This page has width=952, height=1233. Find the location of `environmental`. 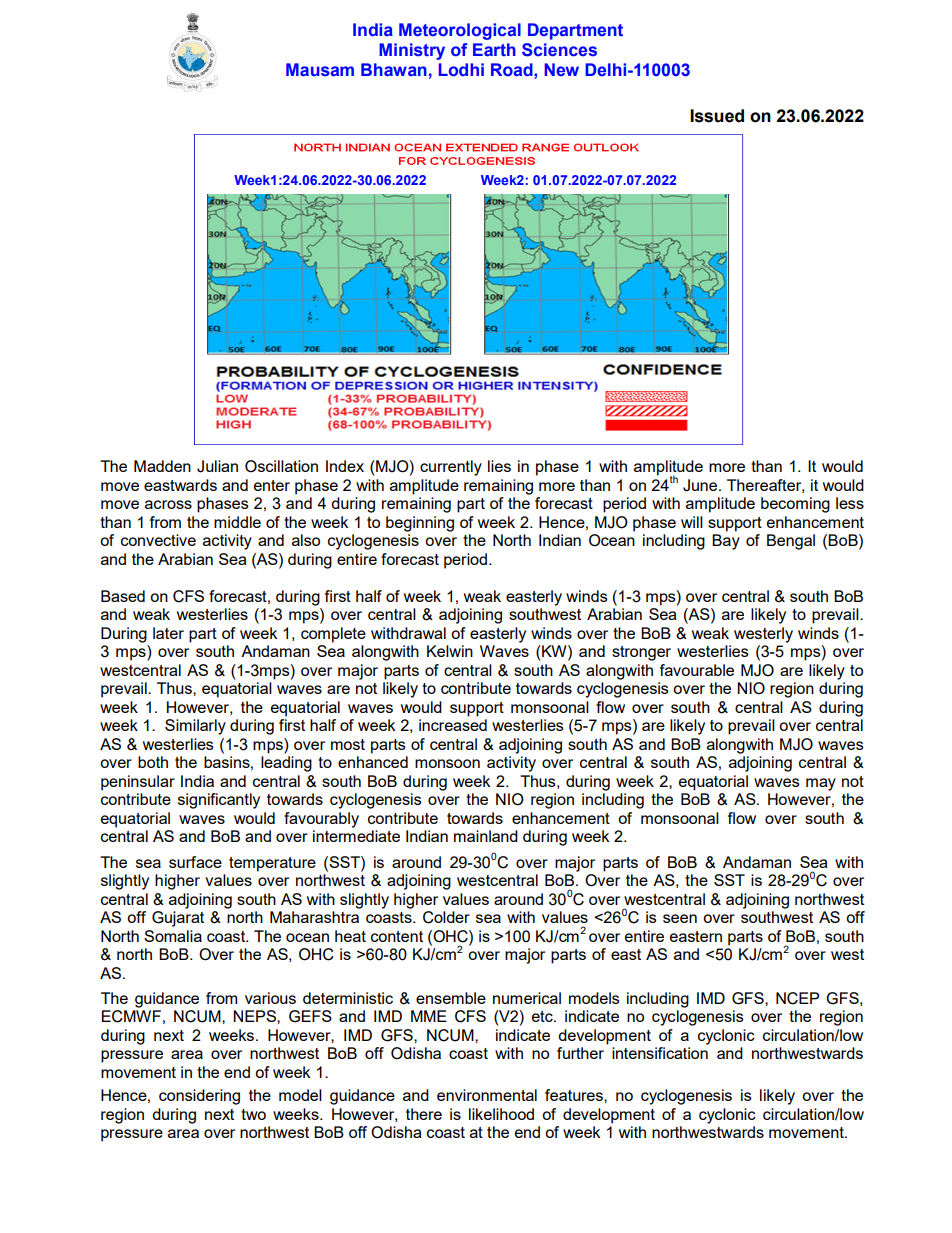

environmental is located at coordinates (487, 1095).
